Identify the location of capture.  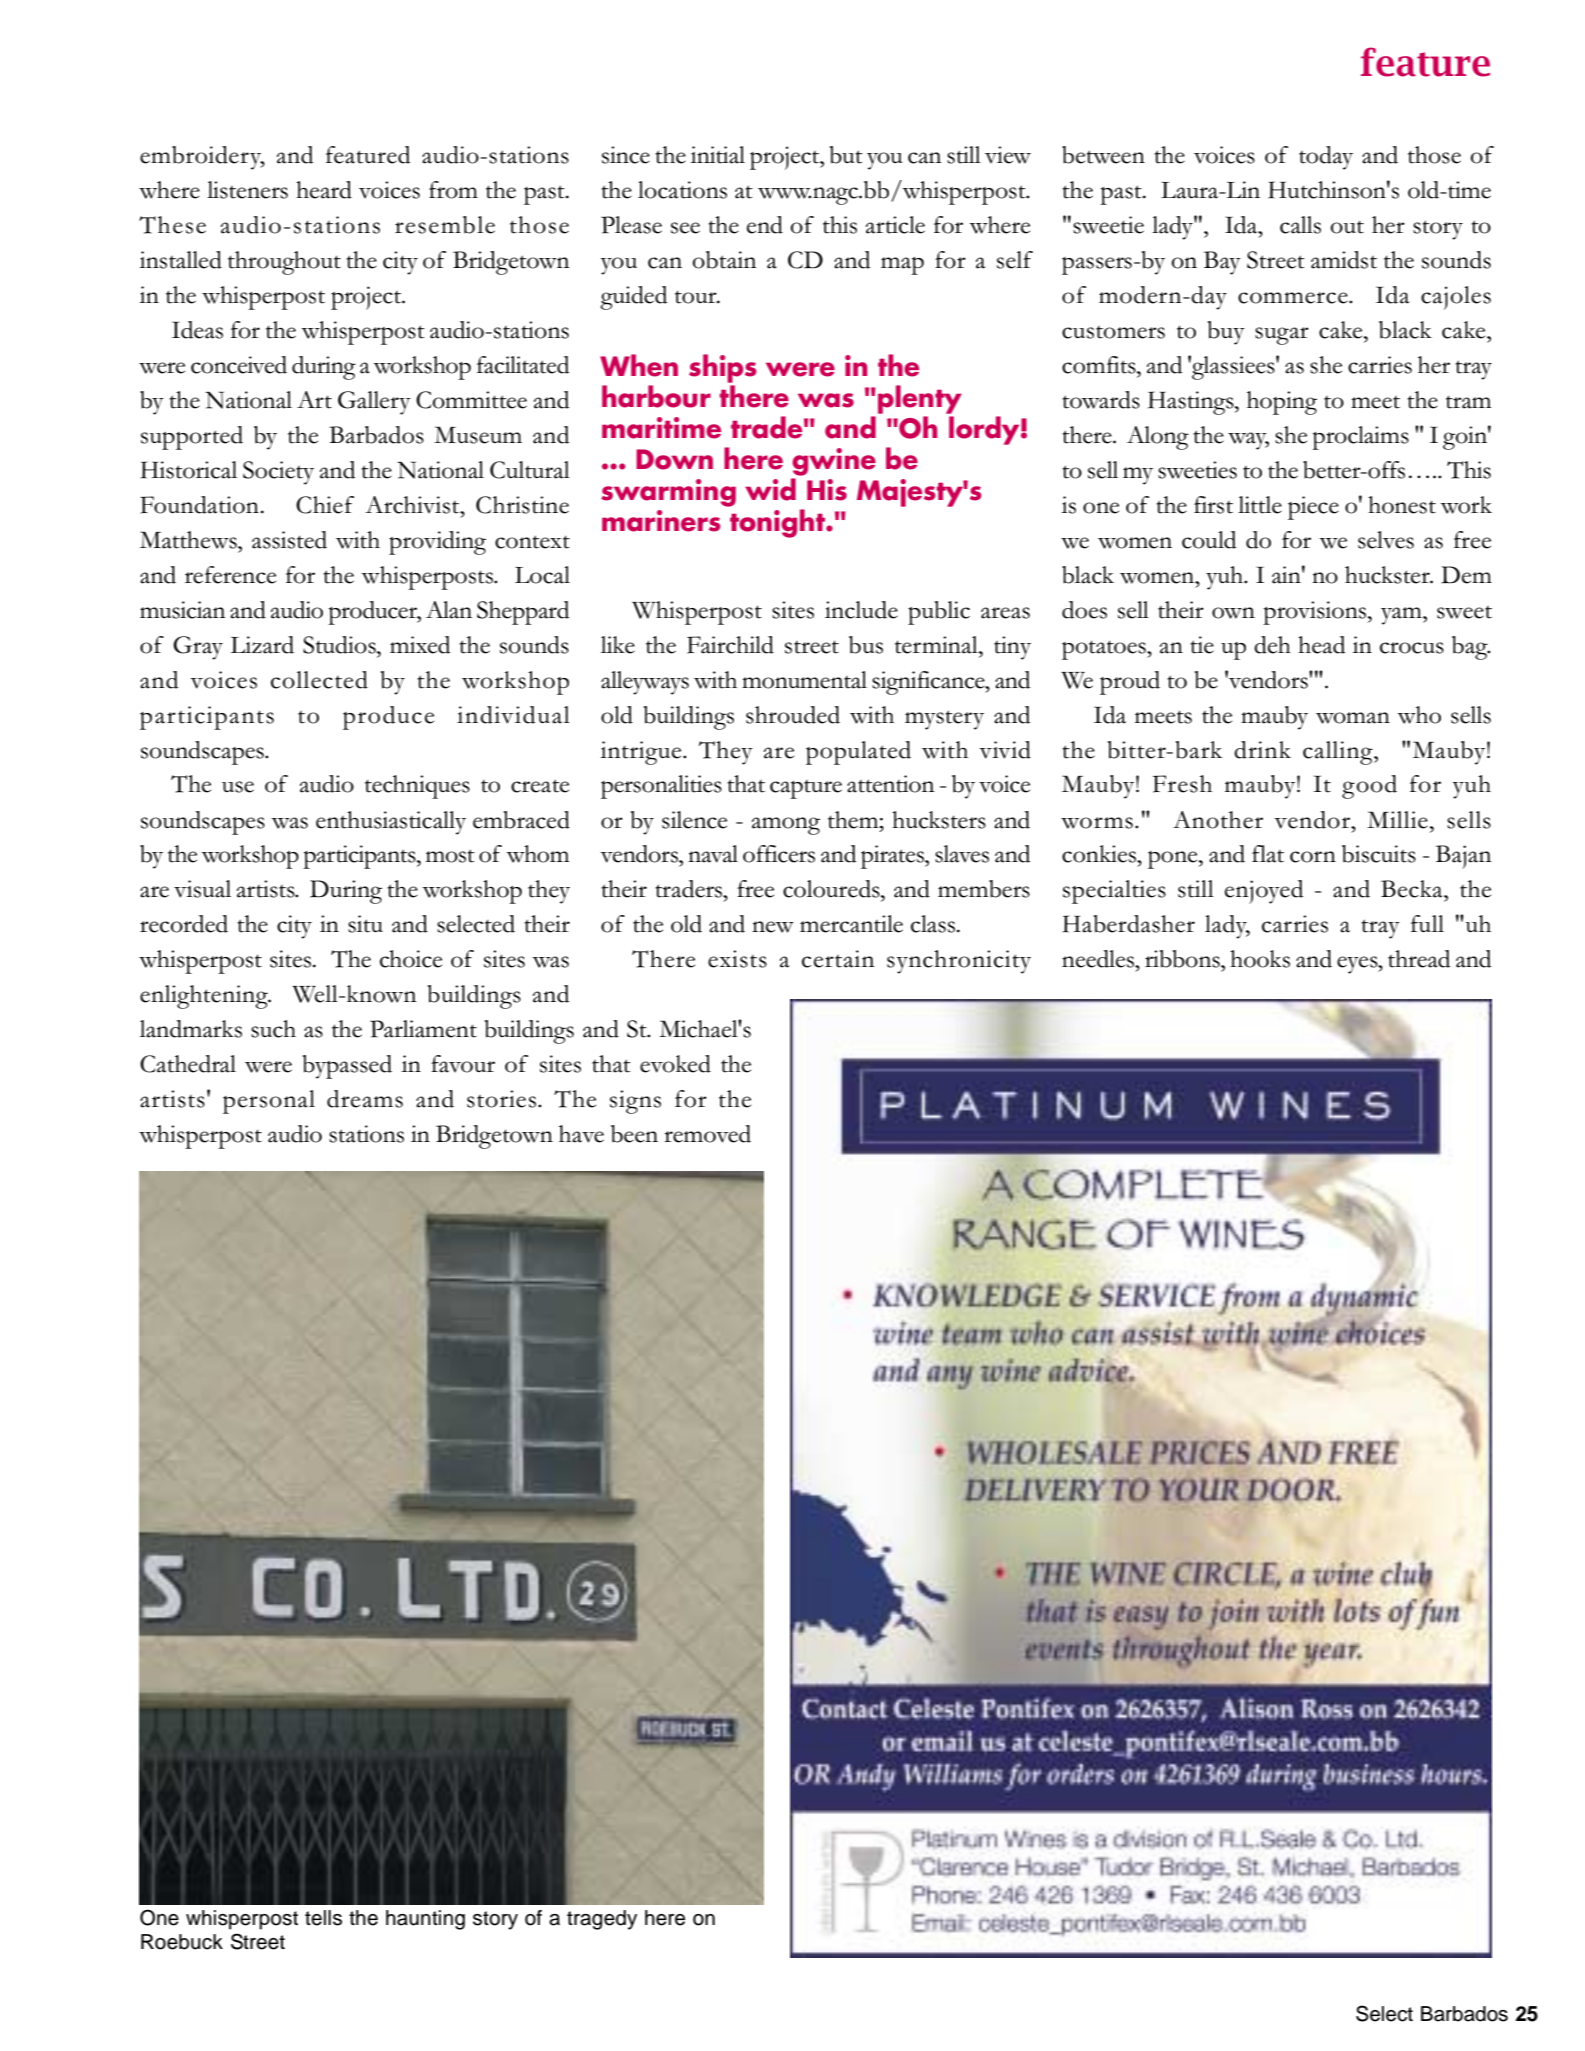
(806, 789).
